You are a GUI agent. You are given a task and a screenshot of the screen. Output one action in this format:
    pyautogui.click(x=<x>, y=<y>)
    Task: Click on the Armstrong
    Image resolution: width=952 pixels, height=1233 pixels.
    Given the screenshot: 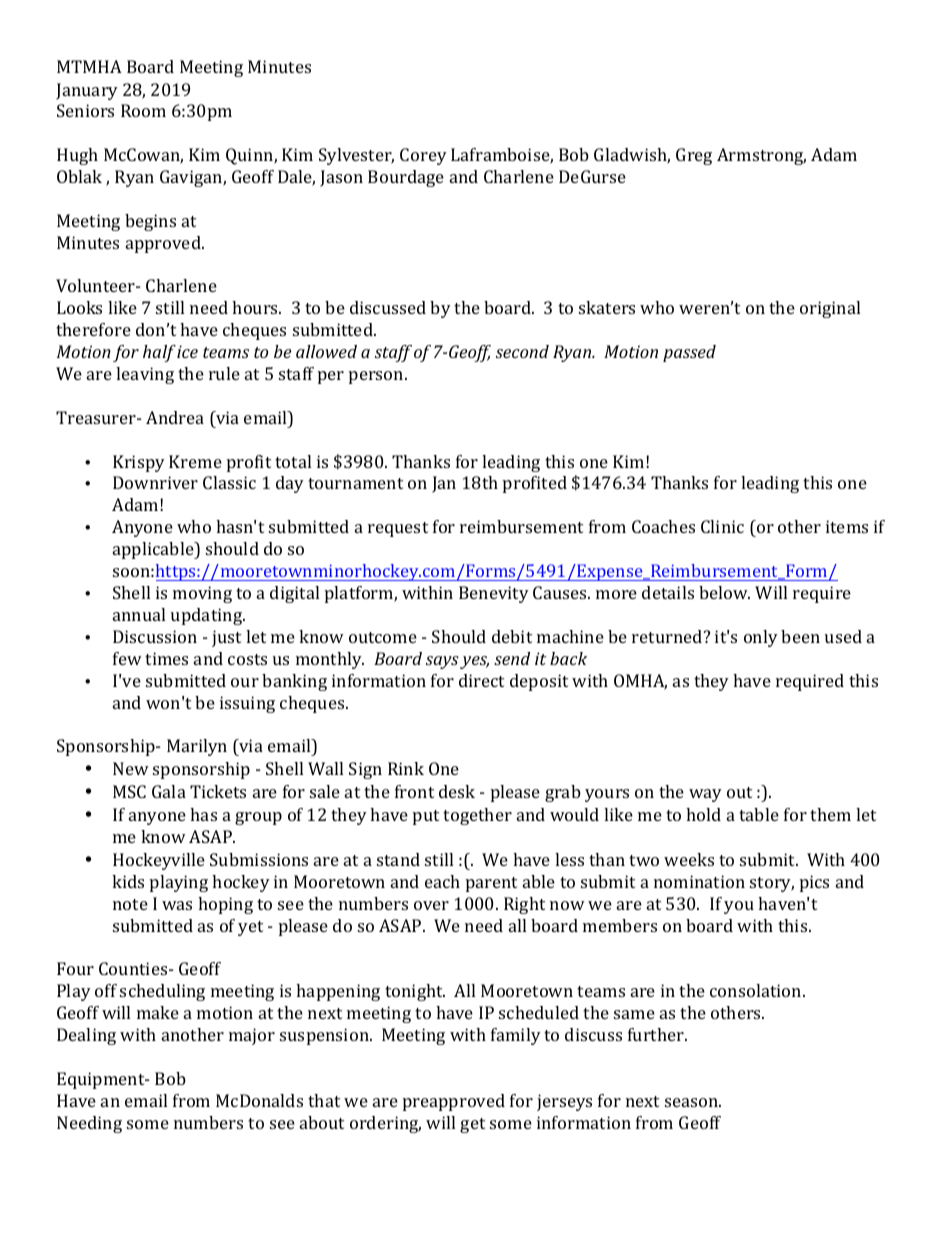 What is the action you would take?
    pyautogui.click(x=761, y=156)
